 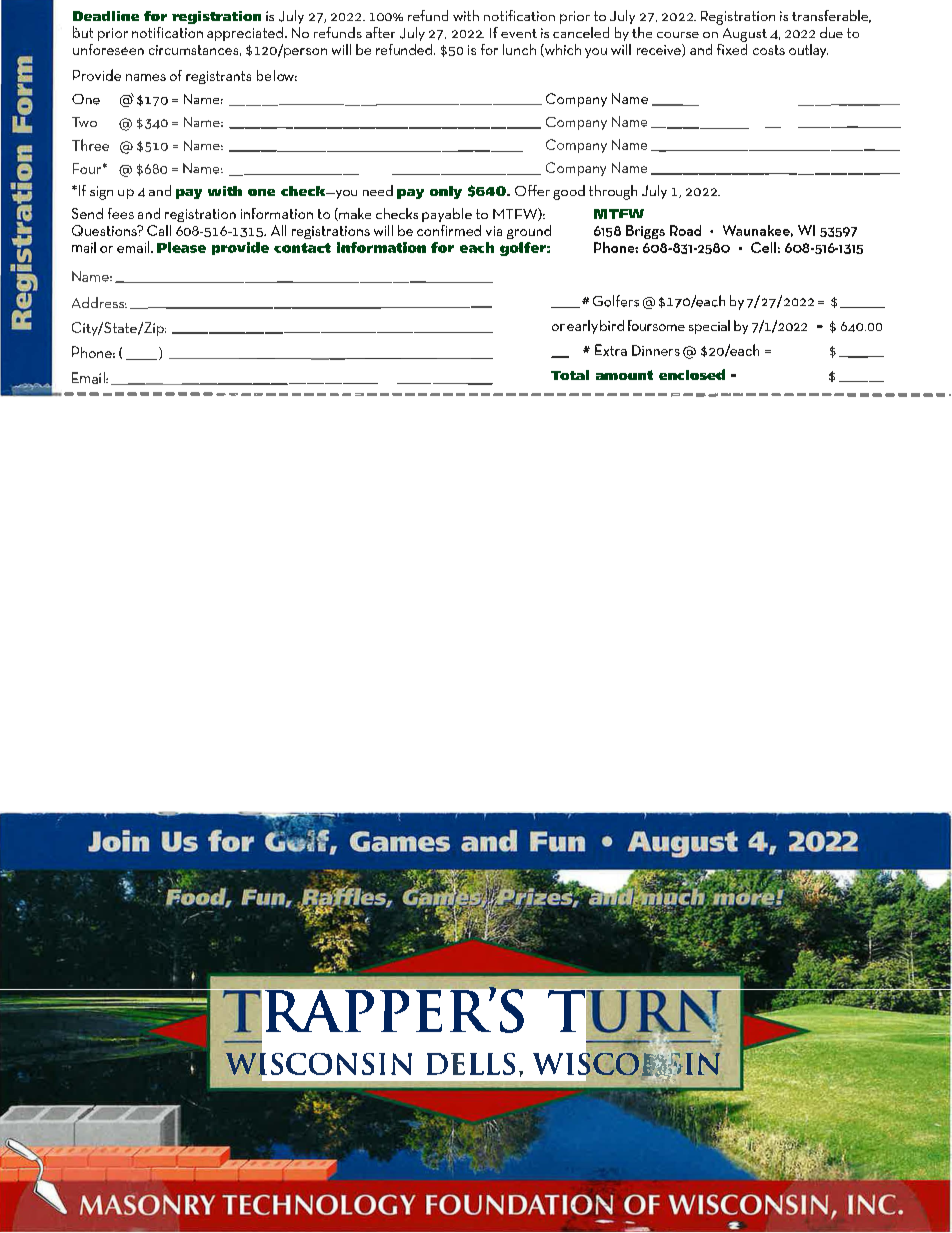 What do you see at coordinates (449, 230) in the screenshot?
I see `confirmed` at bounding box center [449, 230].
